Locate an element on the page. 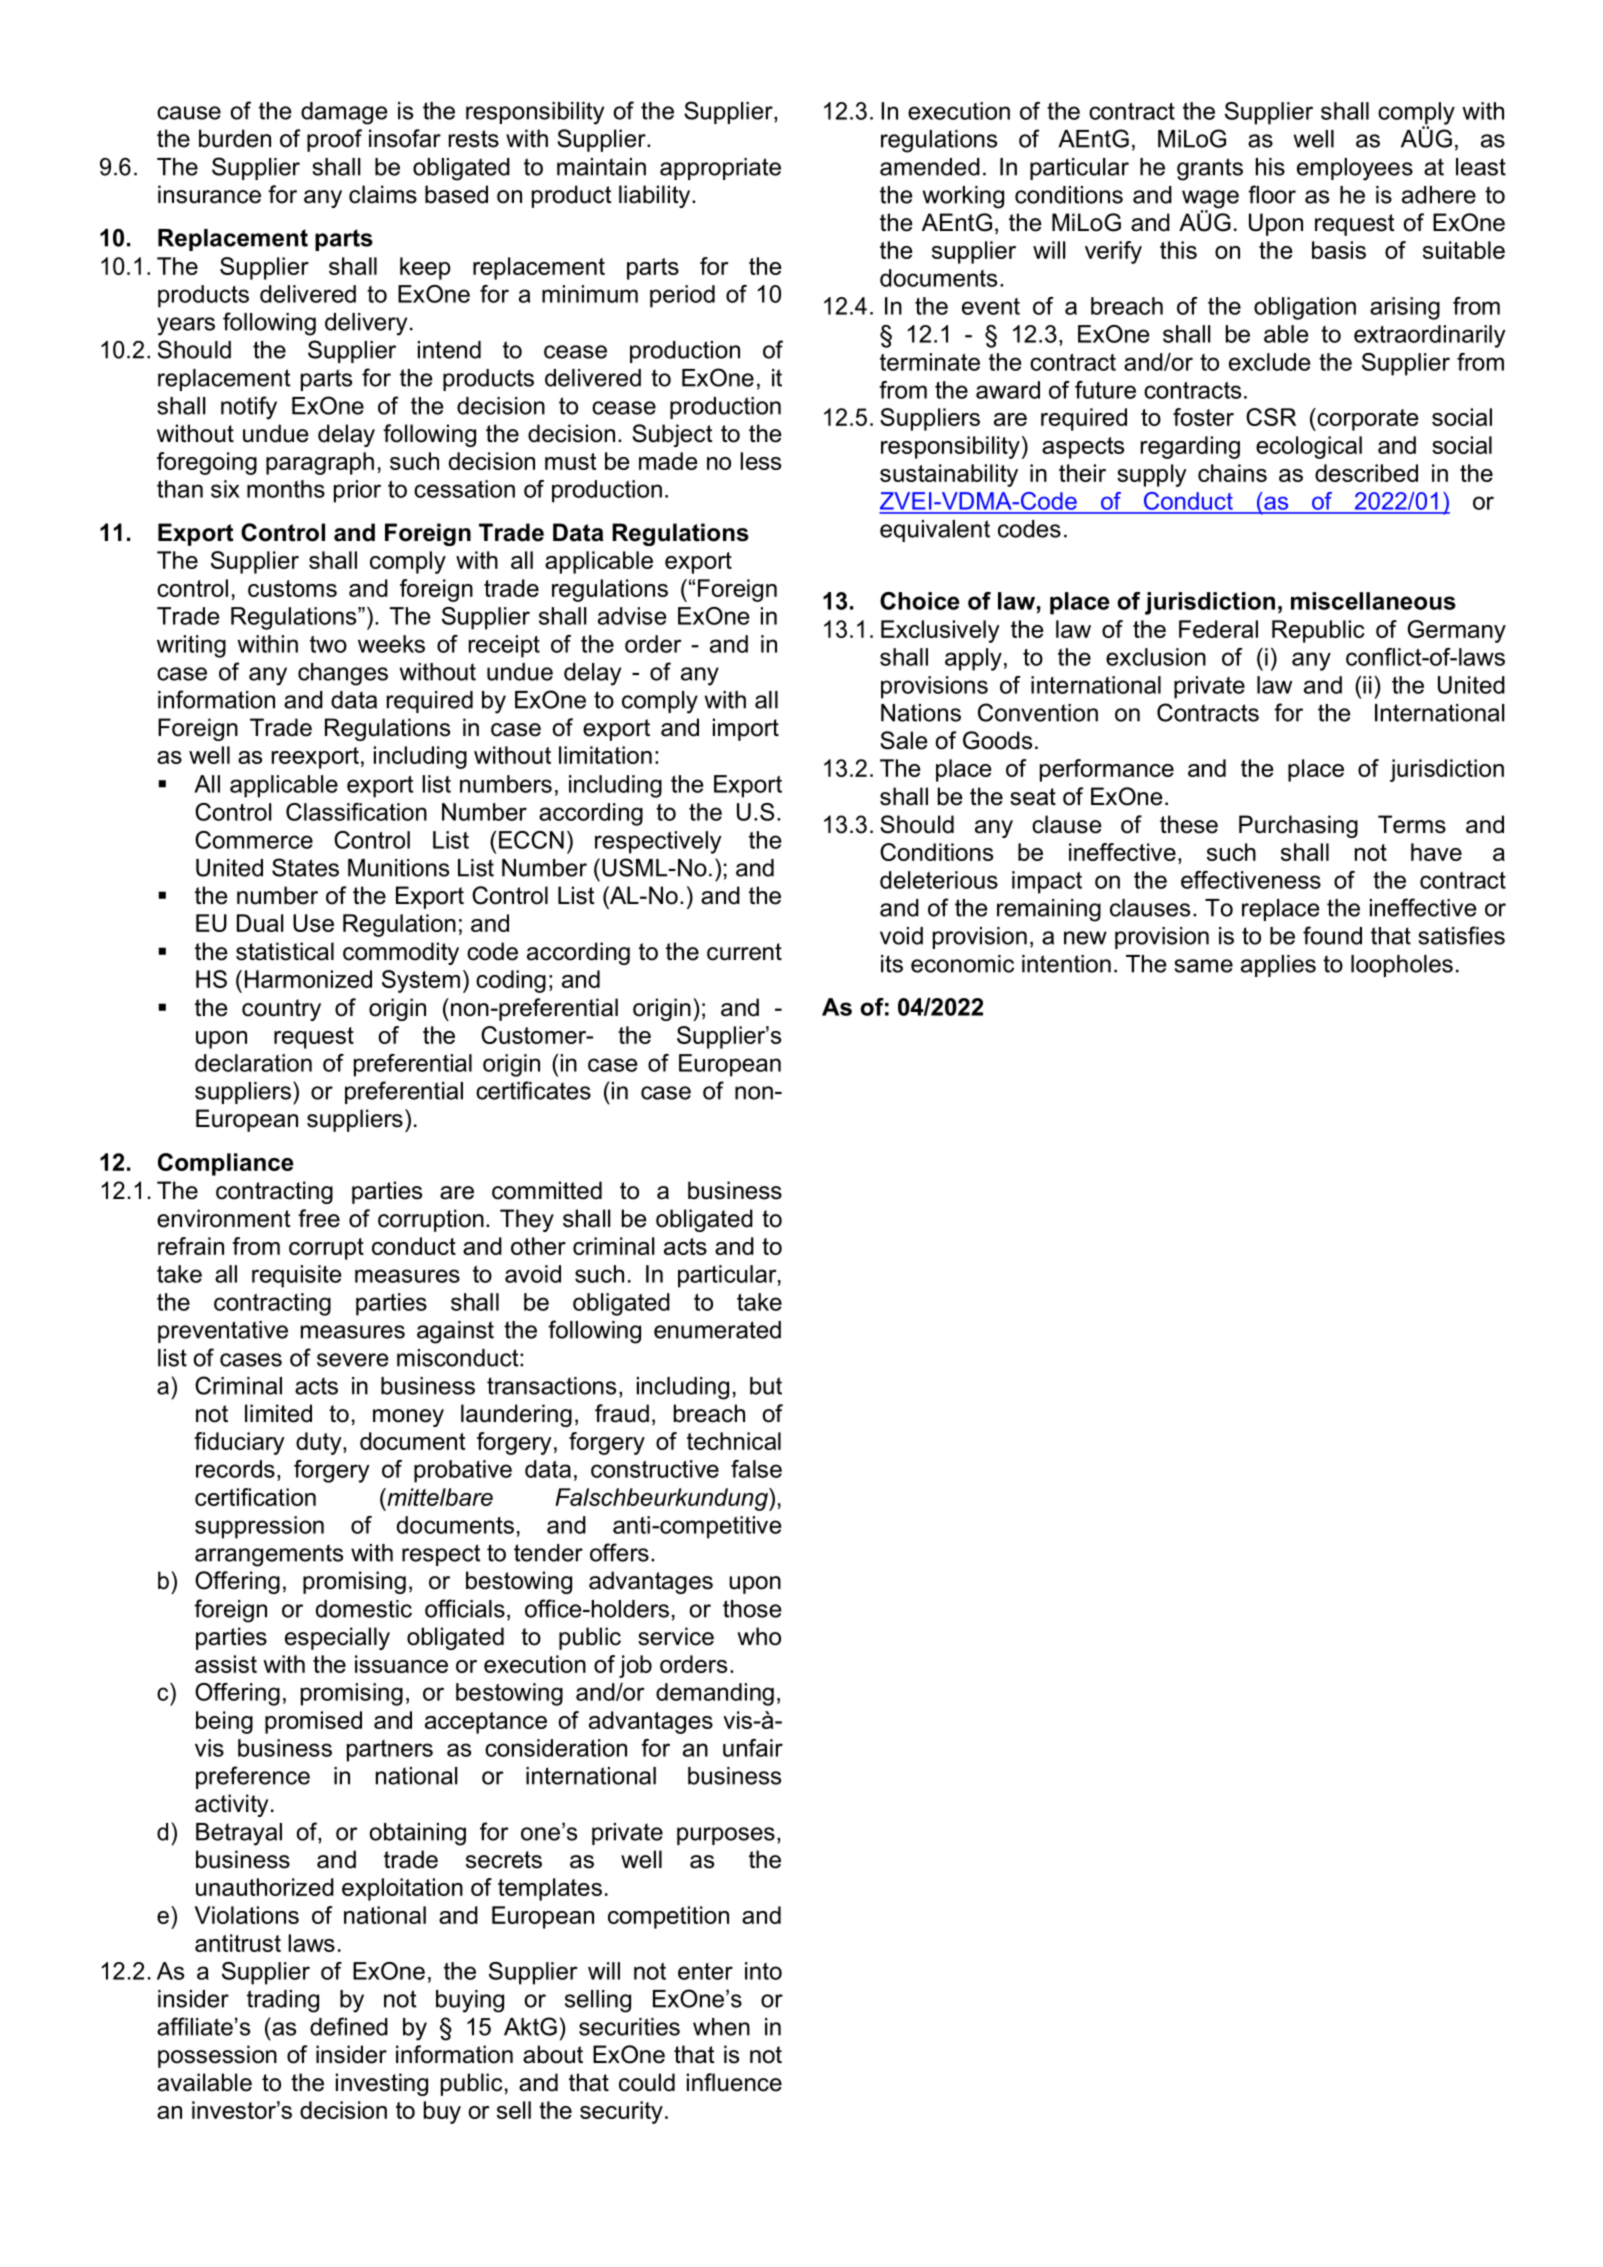 The width and height of the page is (1603, 2267). Purchasing is located at coordinates (1298, 826).
